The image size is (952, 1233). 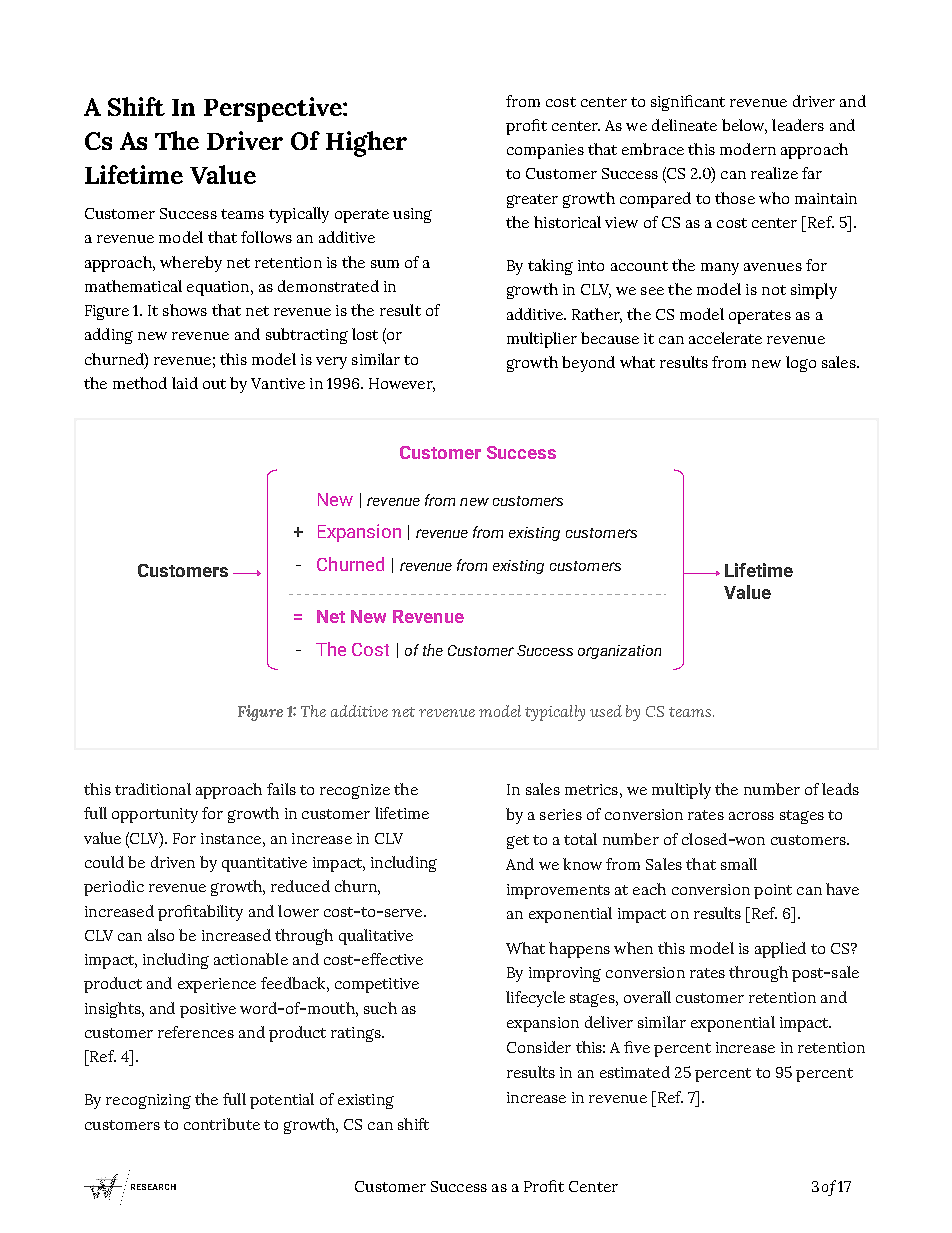 What do you see at coordinates (725, 338) in the screenshot?
I see `accelerate` at bounding box center [725, 338].
